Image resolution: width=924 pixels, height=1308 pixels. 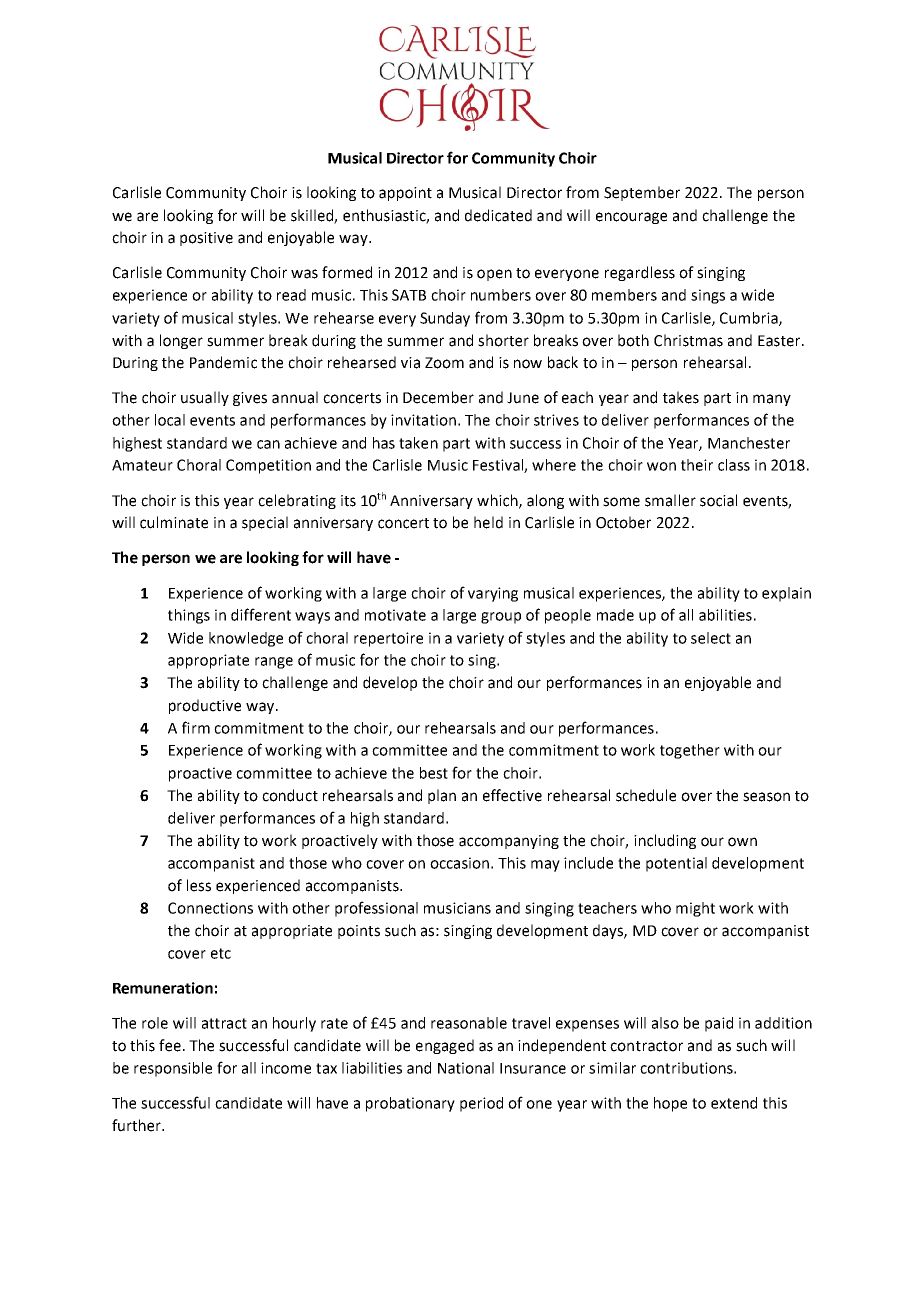 What do you see at coordinates (676, 864) in the document?
I see `potential` at bounding box center [676, 864].
